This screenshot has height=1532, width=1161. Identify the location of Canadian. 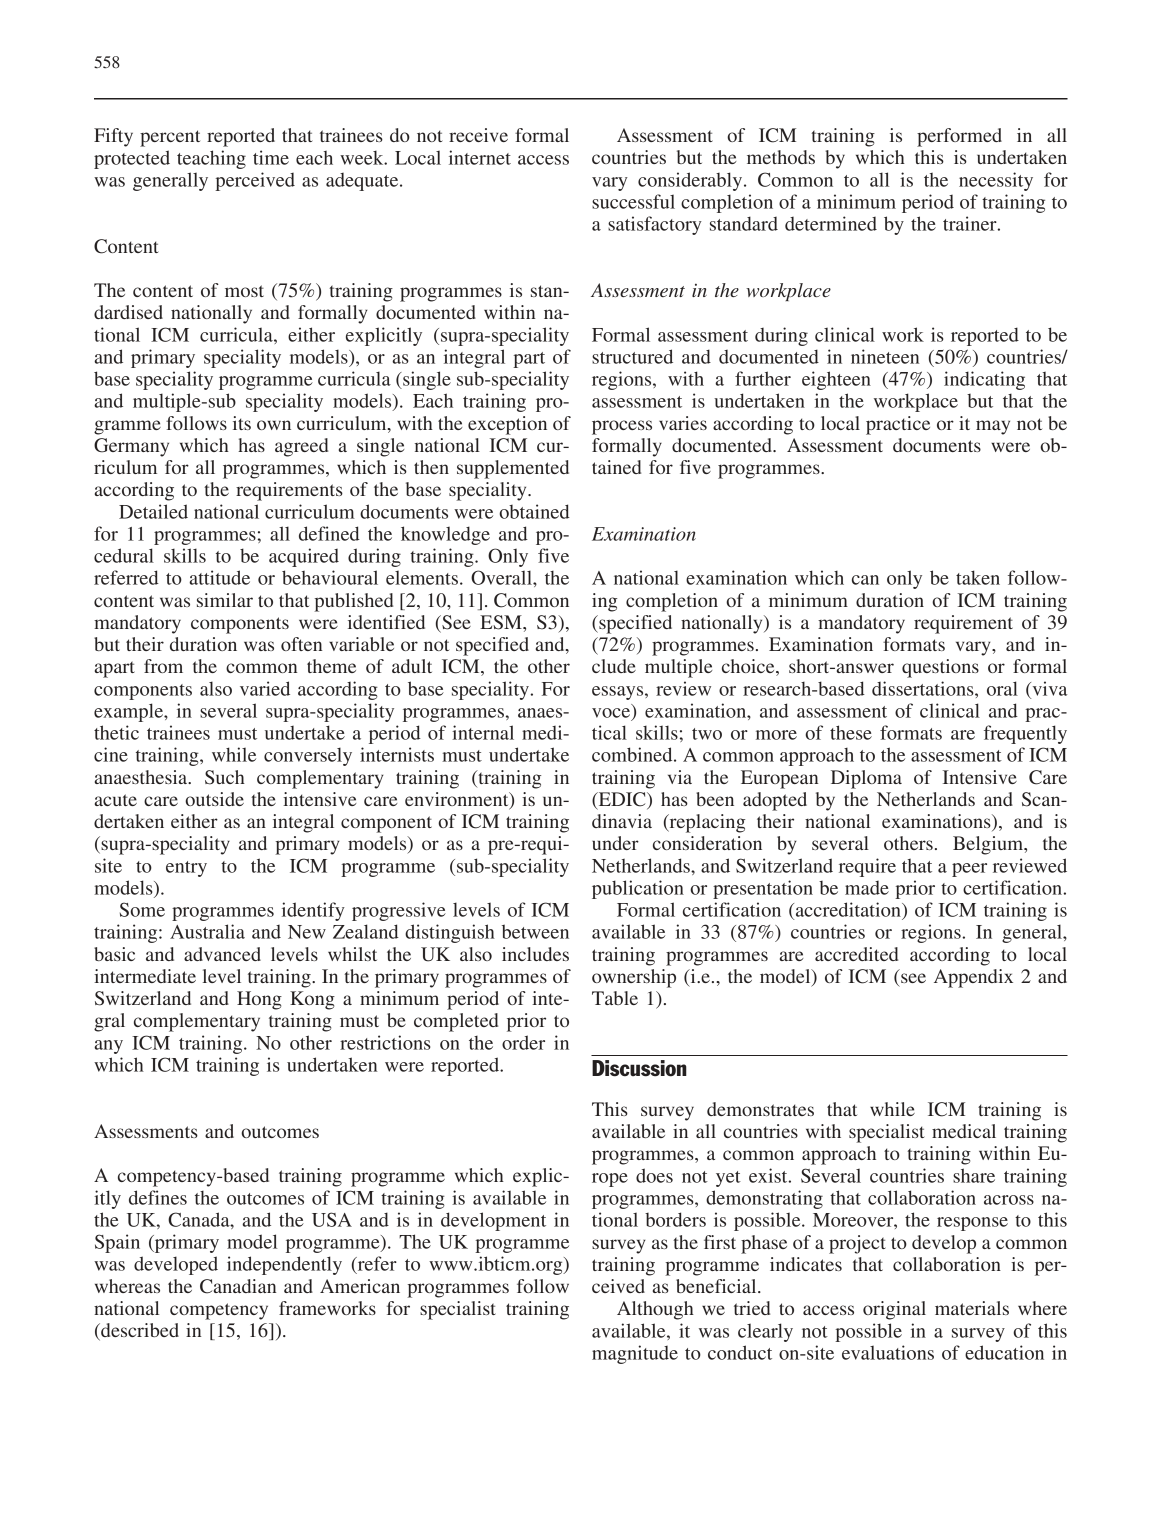
(238, 1286).
